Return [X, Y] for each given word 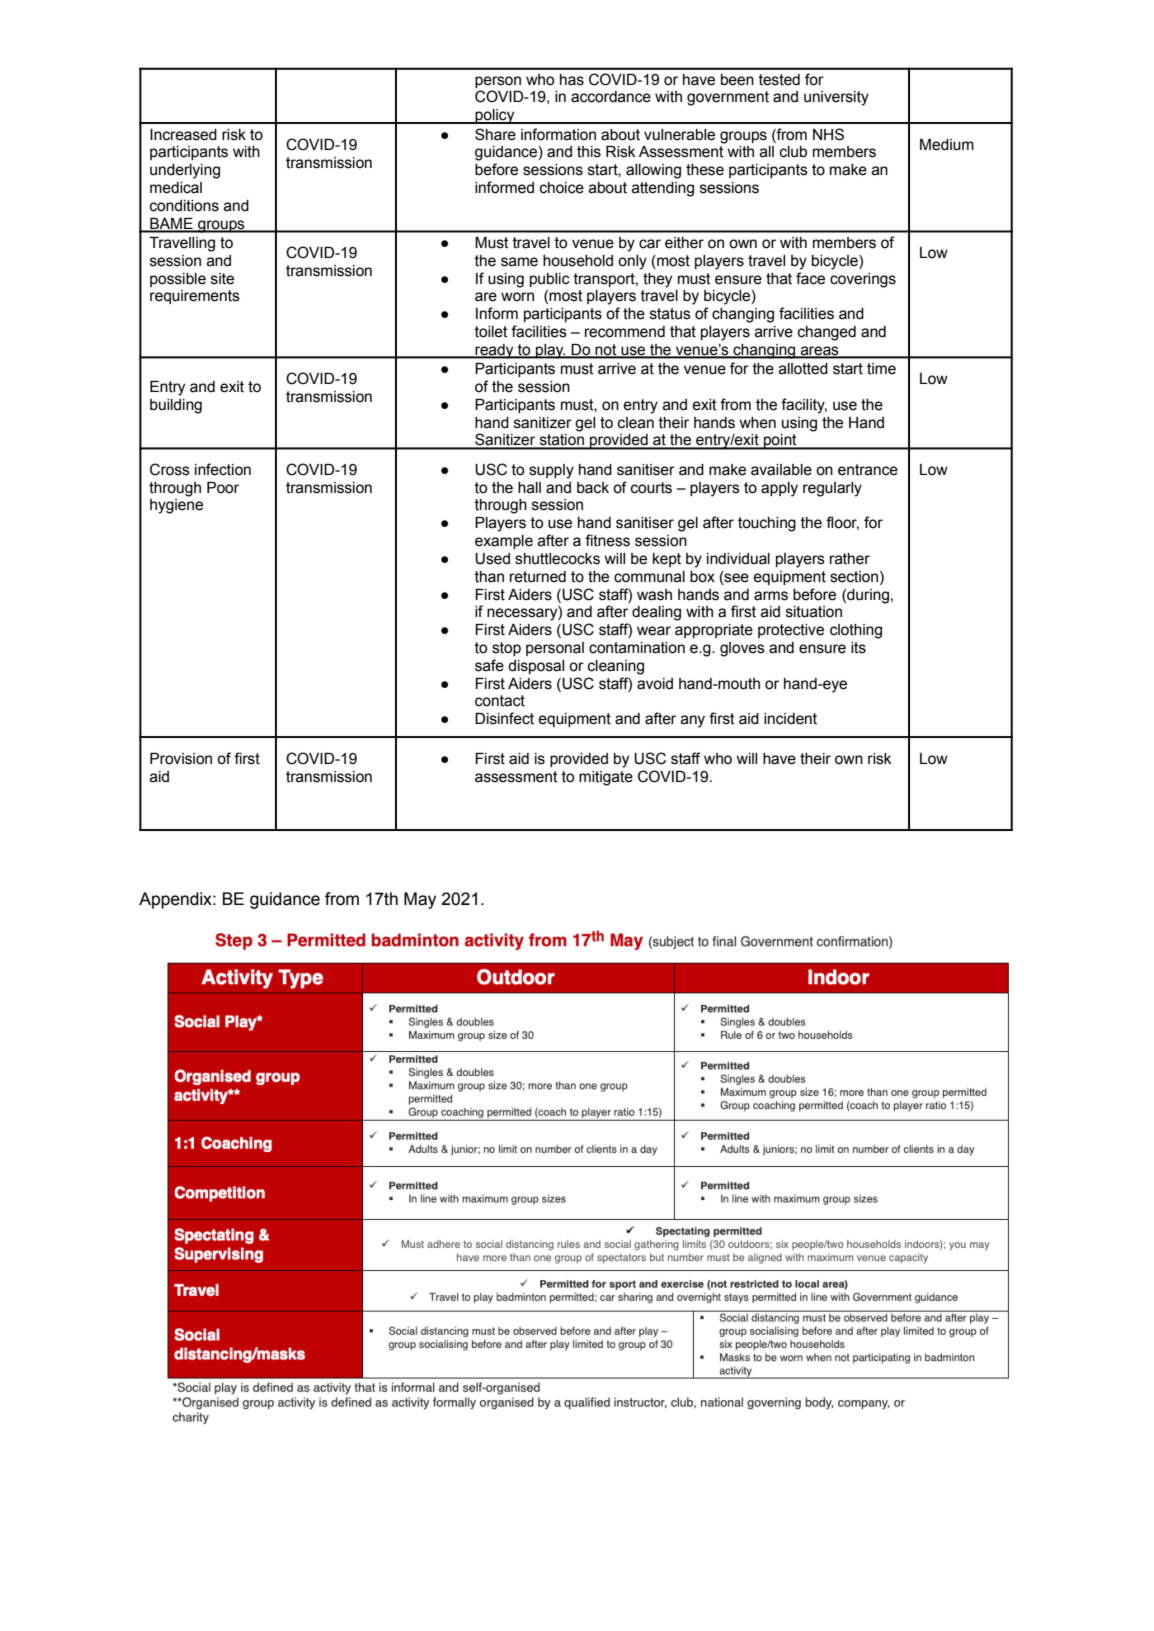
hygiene [176, 506]
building [176, 406]
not [606, 350]
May [420, 900]
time [881, 369]
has [572, 80]
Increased [183, 135]
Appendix [176, 900]
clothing [856, 631]
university [836, 98]
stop [506, 649]
